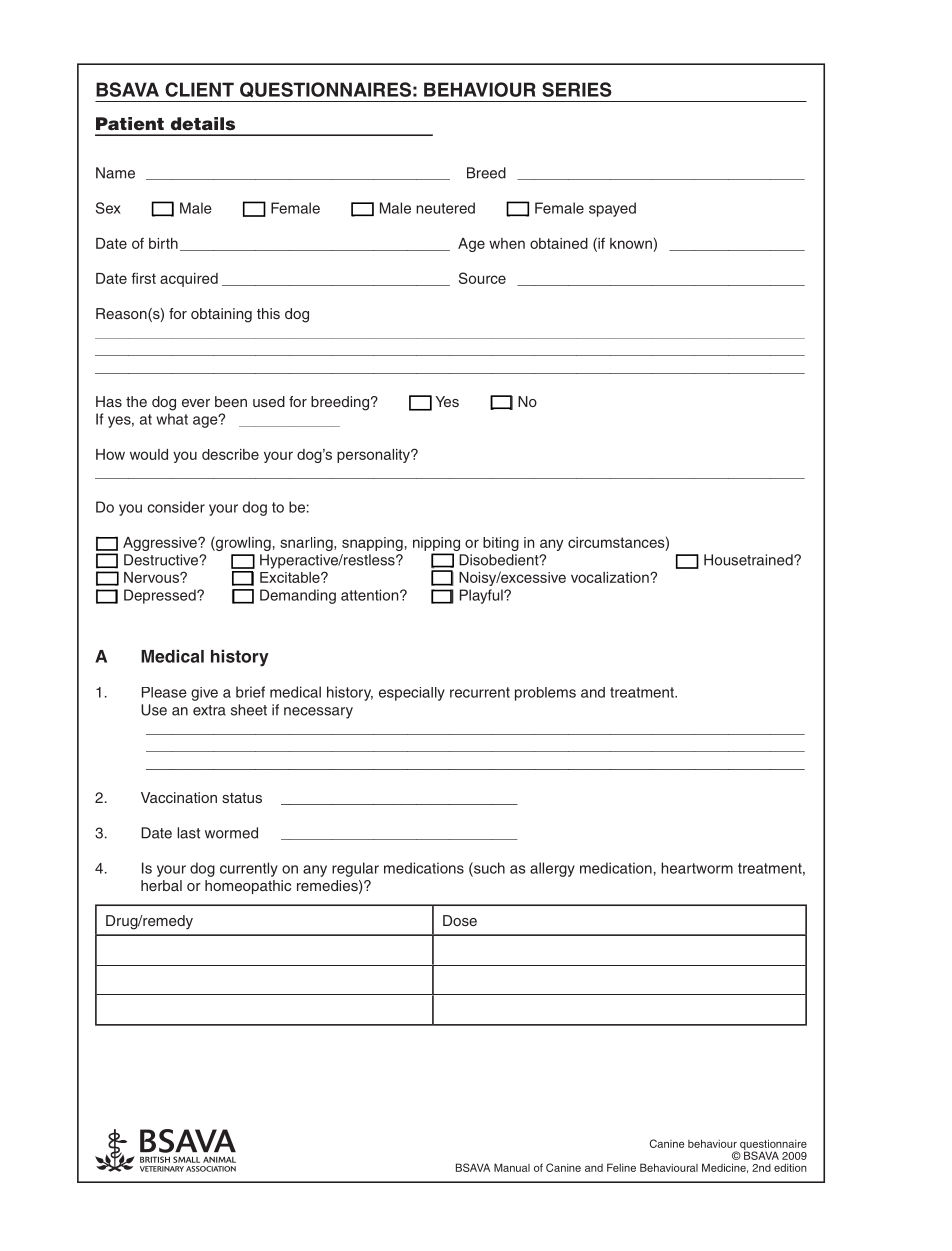  Describe the element at coordinates (230, 454) in the document. I see `describe` at that location.
